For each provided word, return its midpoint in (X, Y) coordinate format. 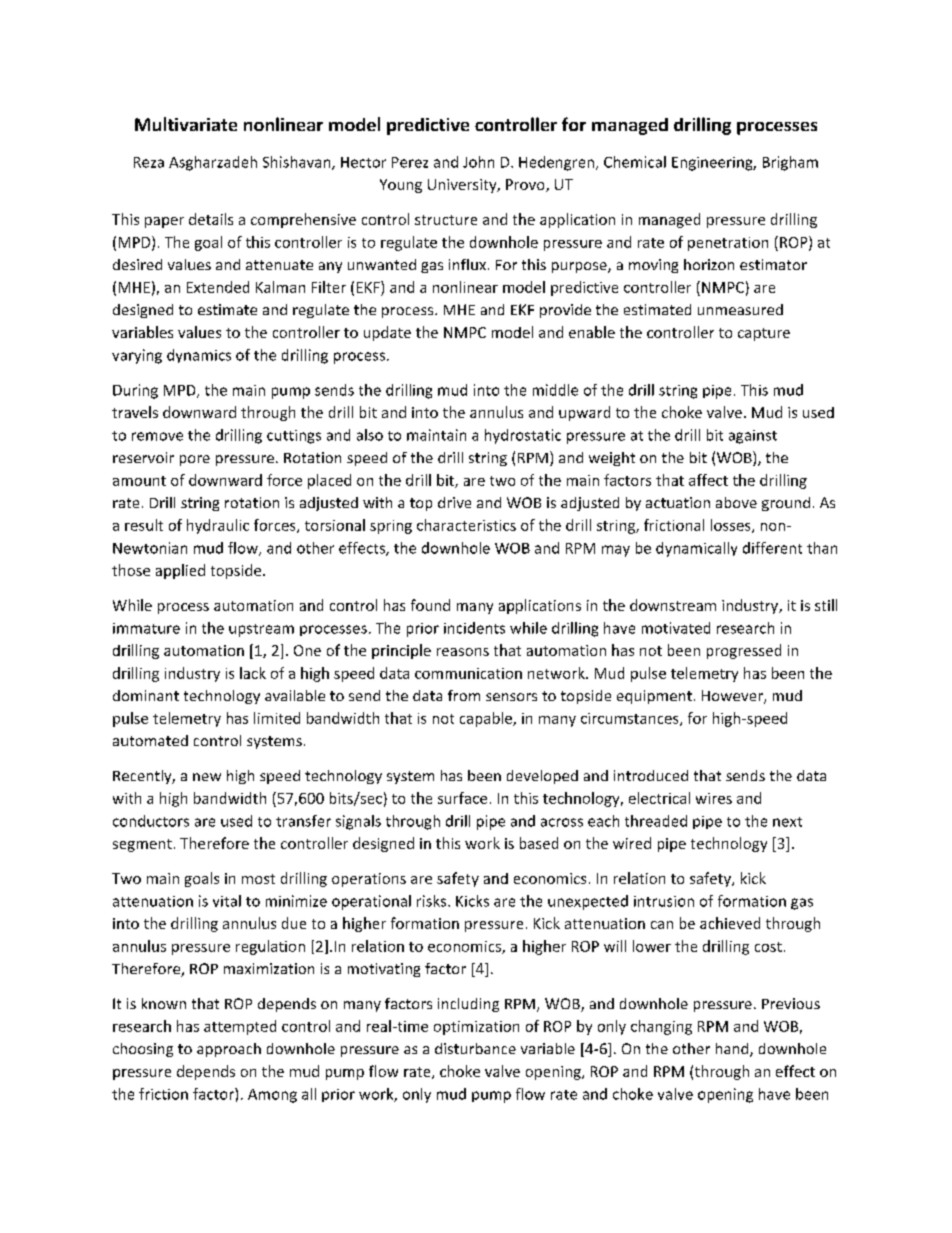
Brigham (790, 163)
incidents (474, 628)
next (787, 822)
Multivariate (186, 124)
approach (229, 1050)
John (478, 162)
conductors (151, 821)
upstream (261, 630)
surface (462, 798)
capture (764, 334)
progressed (744, 651)
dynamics (199, 356)
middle (555, 390)
